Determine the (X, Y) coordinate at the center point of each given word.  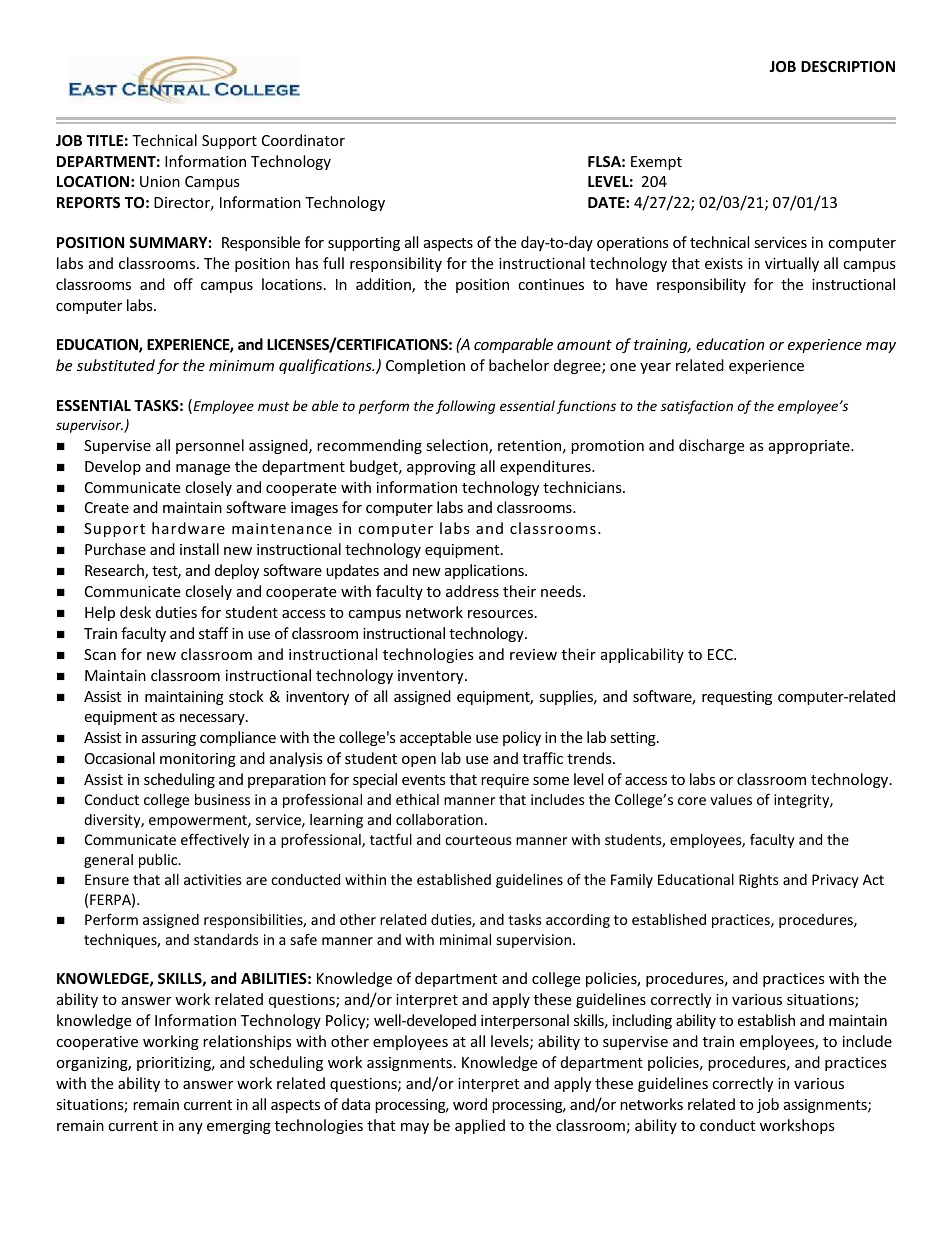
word (470, 1104)
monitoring (198, 760)
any (191, 1128)
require (505, 781)
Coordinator (303, 140)
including (642, 1021)
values (731, 799)
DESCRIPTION (848, 66)
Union (160, 181)
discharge (711, 446)
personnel (210, 446)
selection (458, 446)
